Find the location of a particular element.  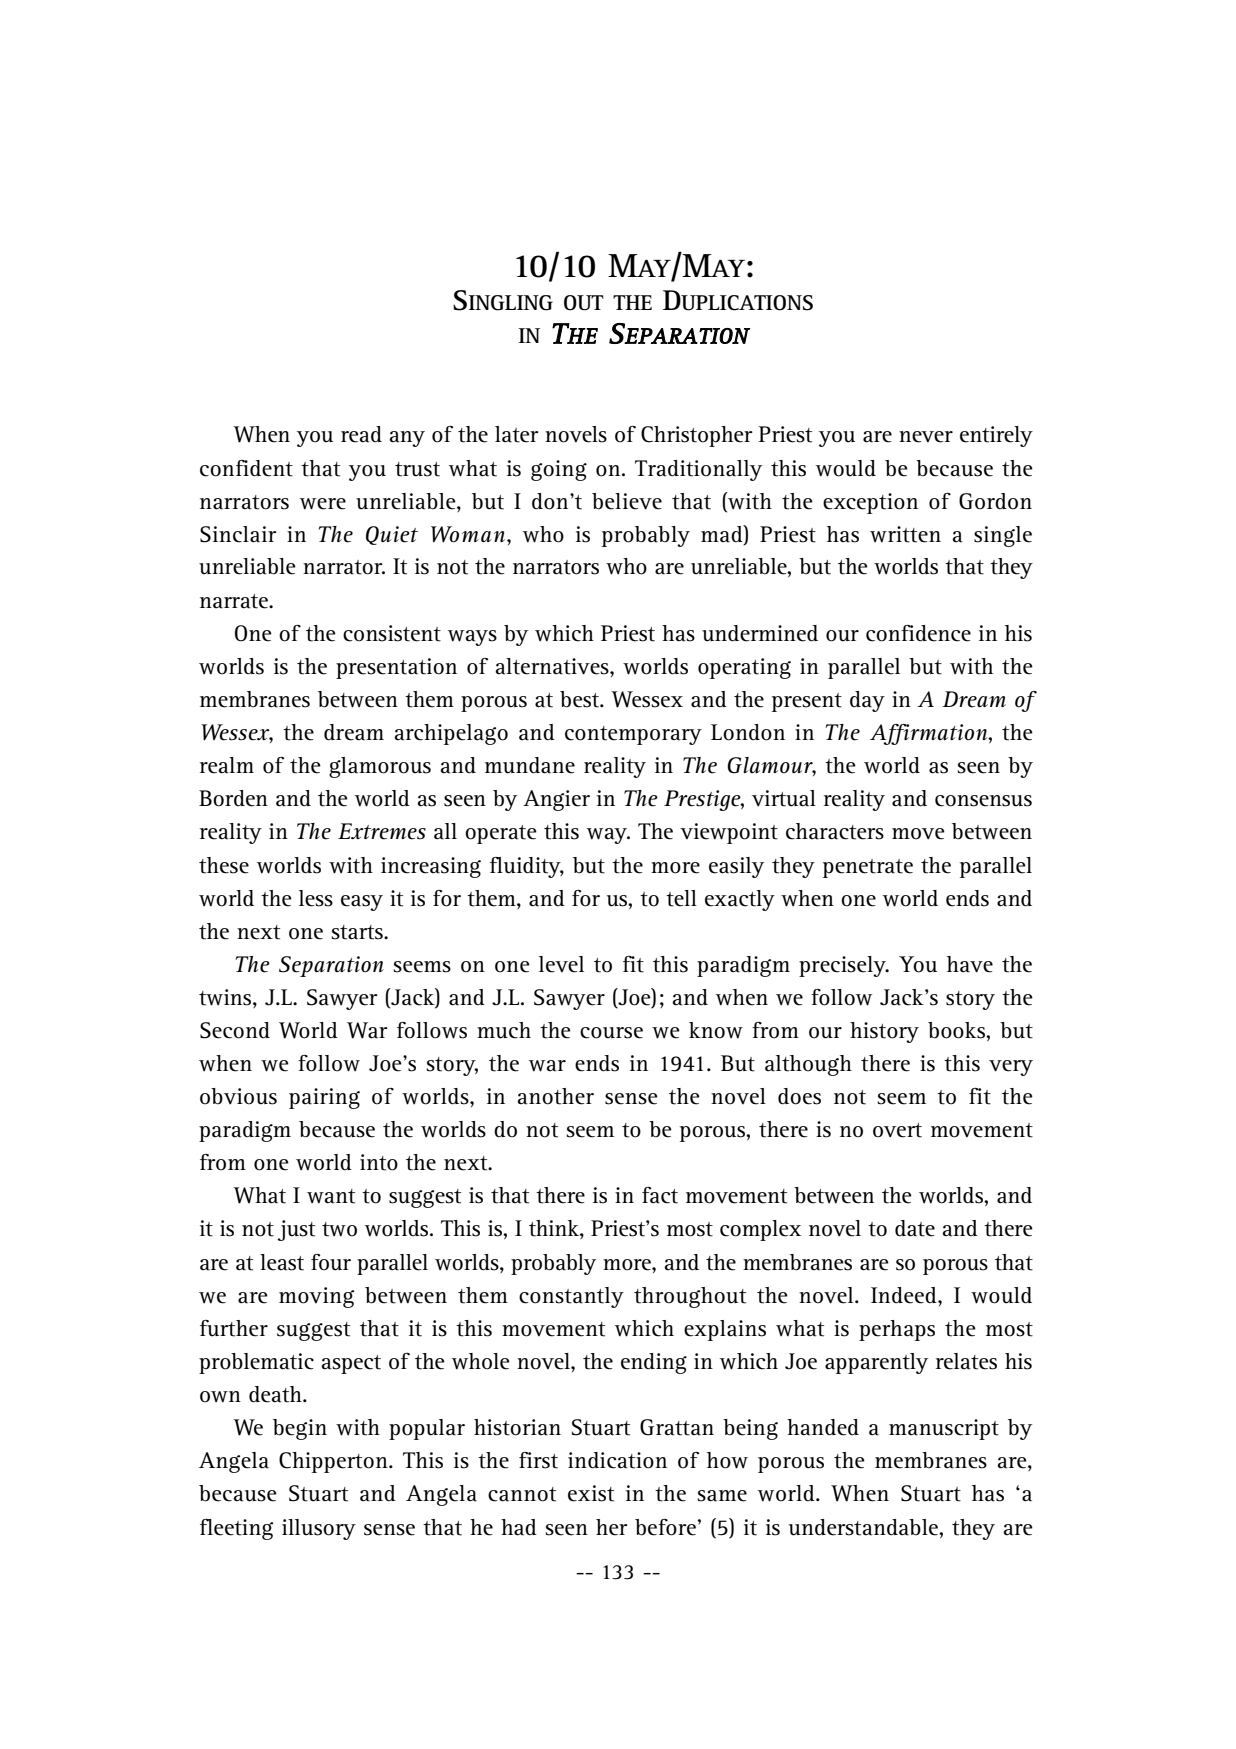

never is located at coordinates (926, 437).
